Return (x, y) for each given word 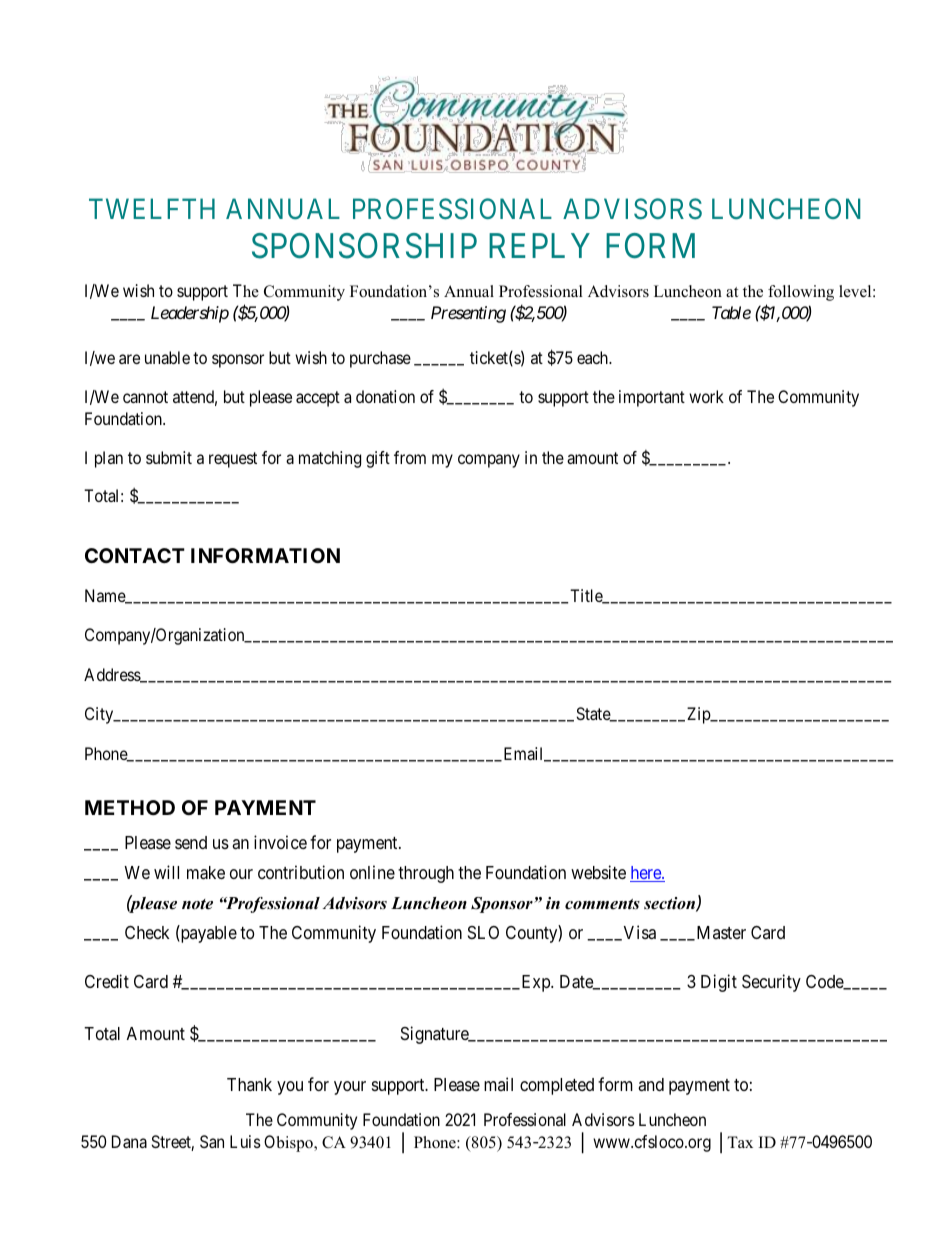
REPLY (539, 245)
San (212, 1141)
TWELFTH (152, 209)
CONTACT (135, 555)
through (426, 874)
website (598, 872)
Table (731, 312)
